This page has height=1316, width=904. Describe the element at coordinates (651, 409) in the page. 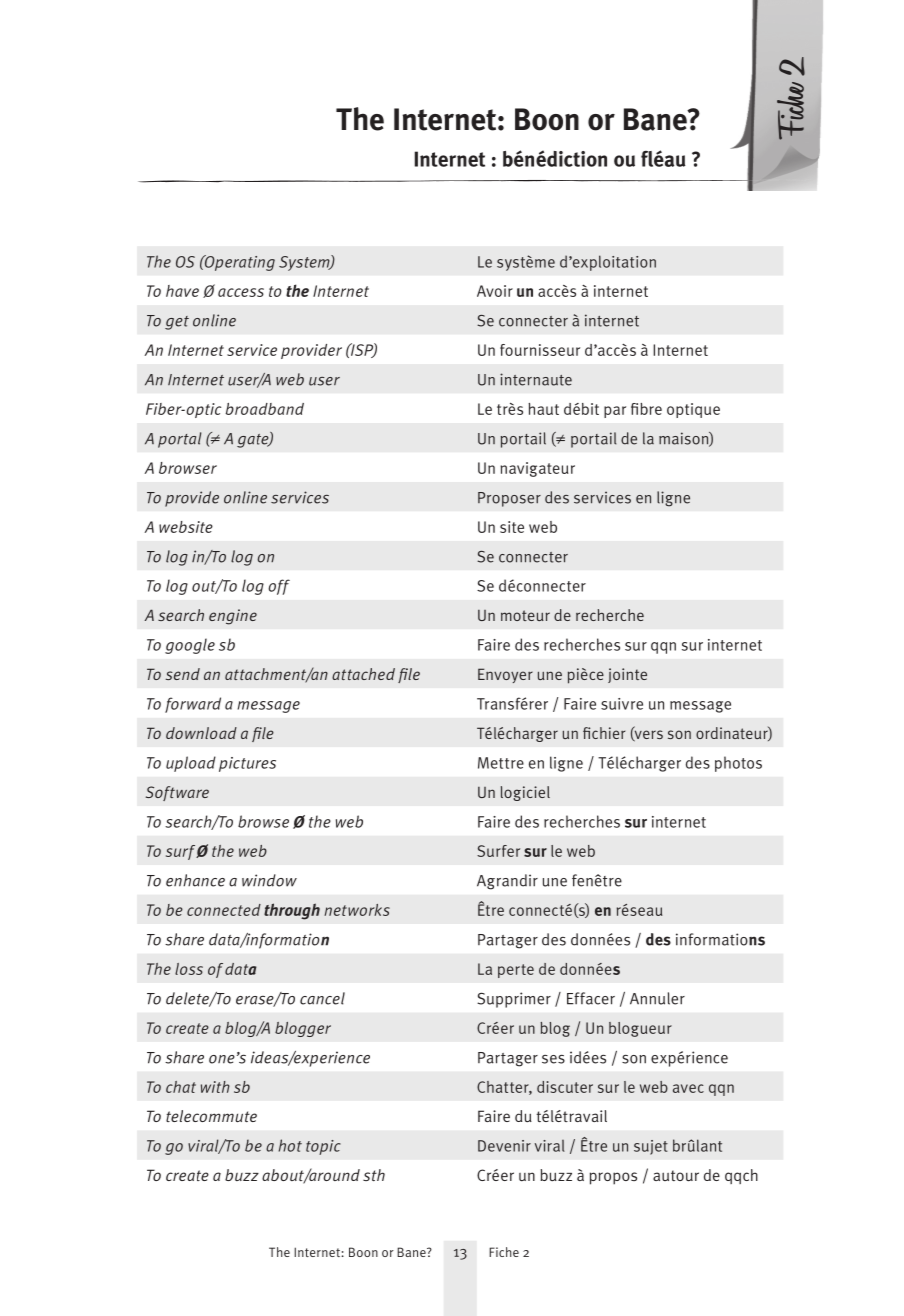

I see `bre` at that location.
